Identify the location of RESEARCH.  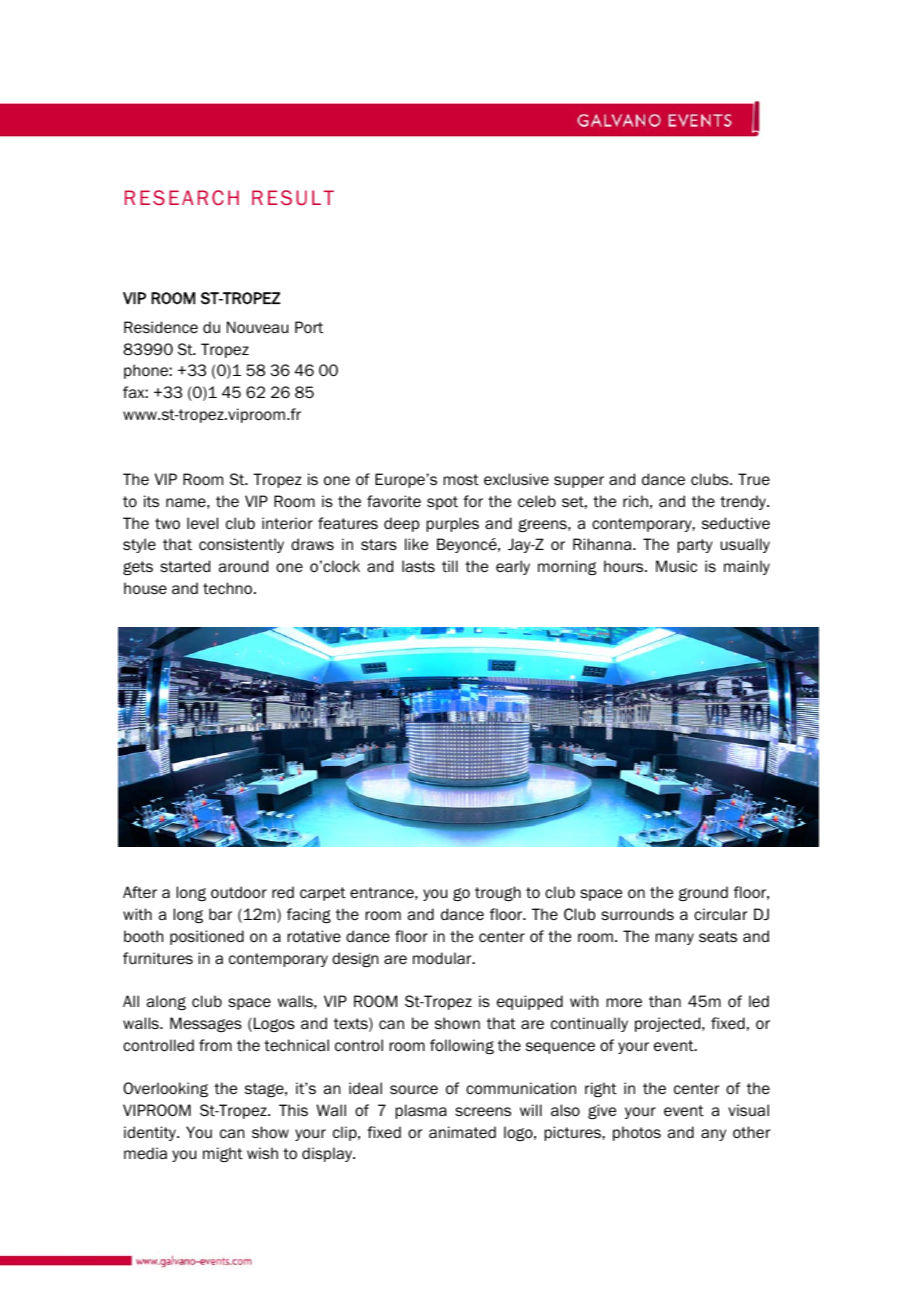
(182, 197).
